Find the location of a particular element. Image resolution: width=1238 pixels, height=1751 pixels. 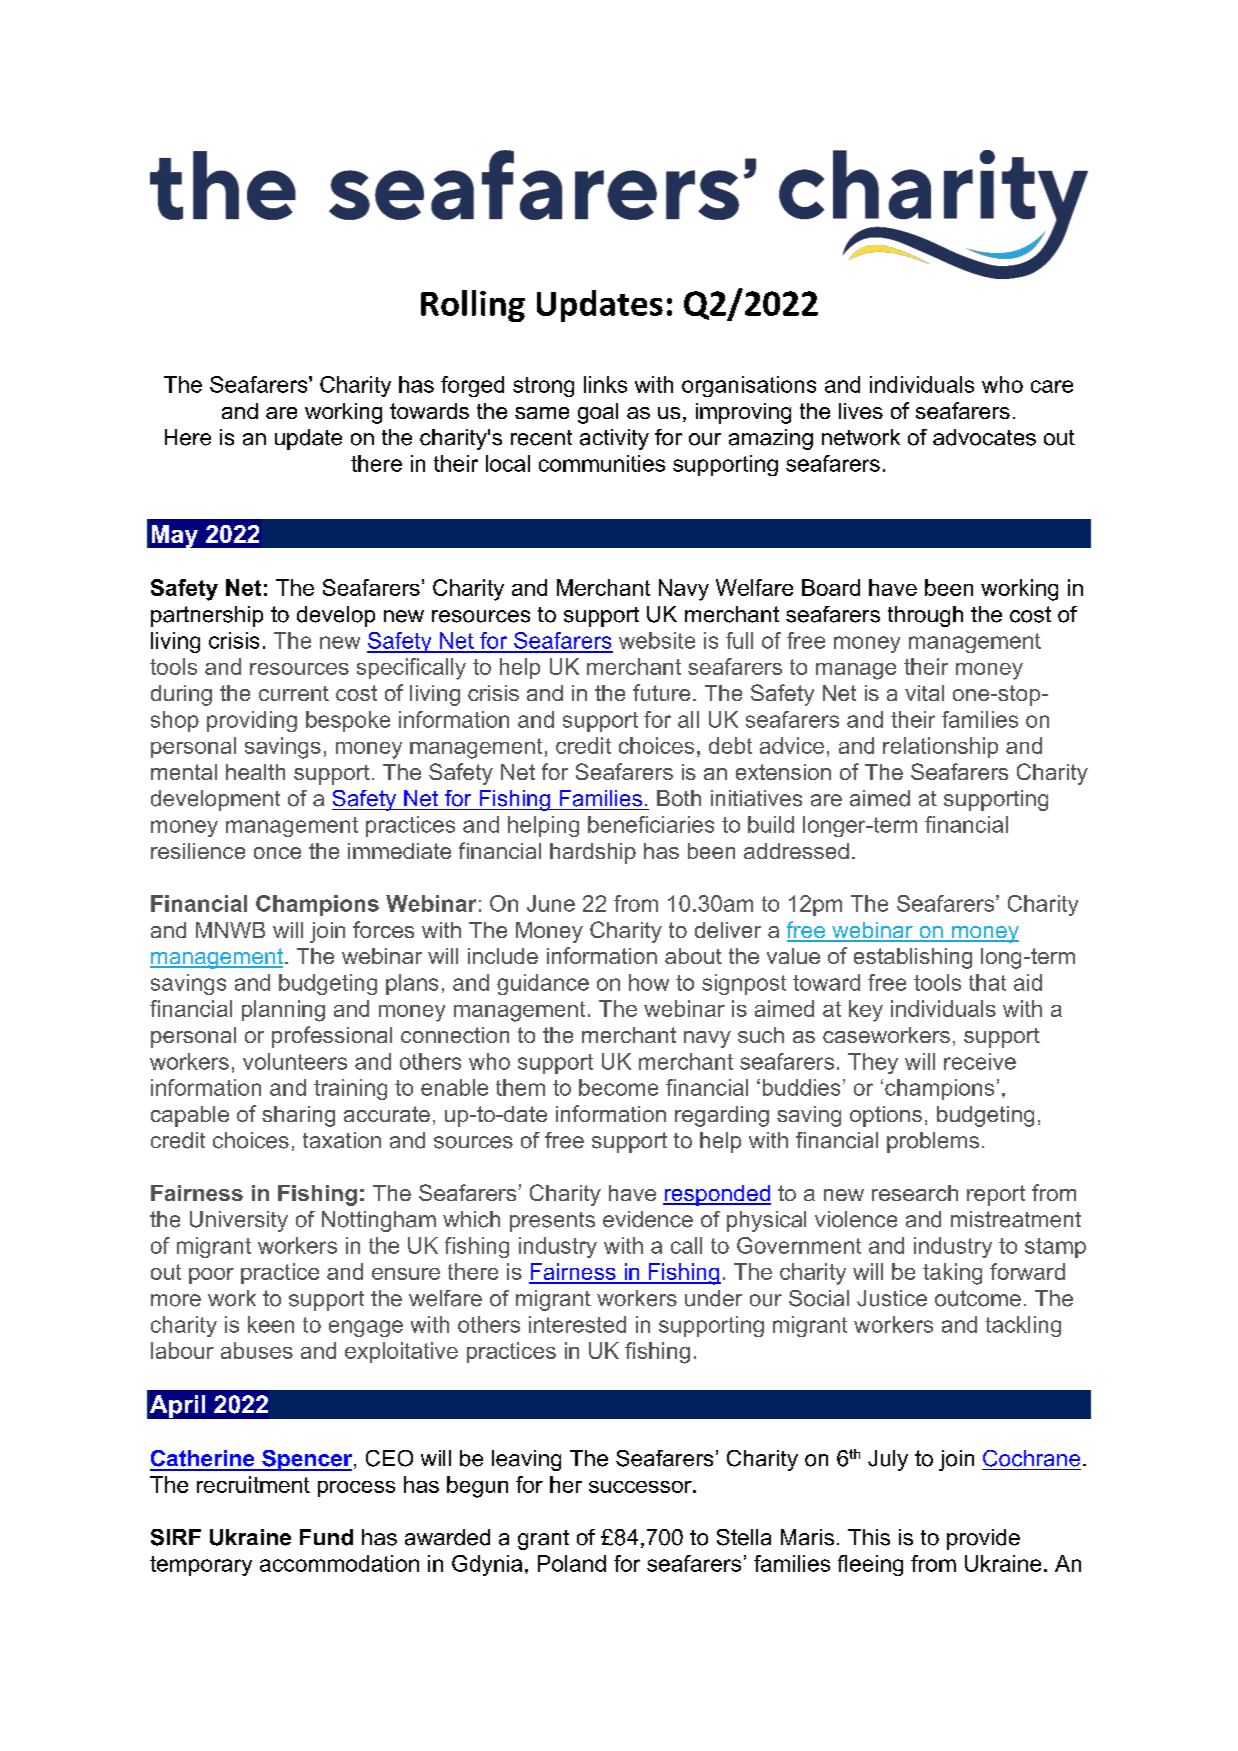

website is located at coordinates (657, 640).
